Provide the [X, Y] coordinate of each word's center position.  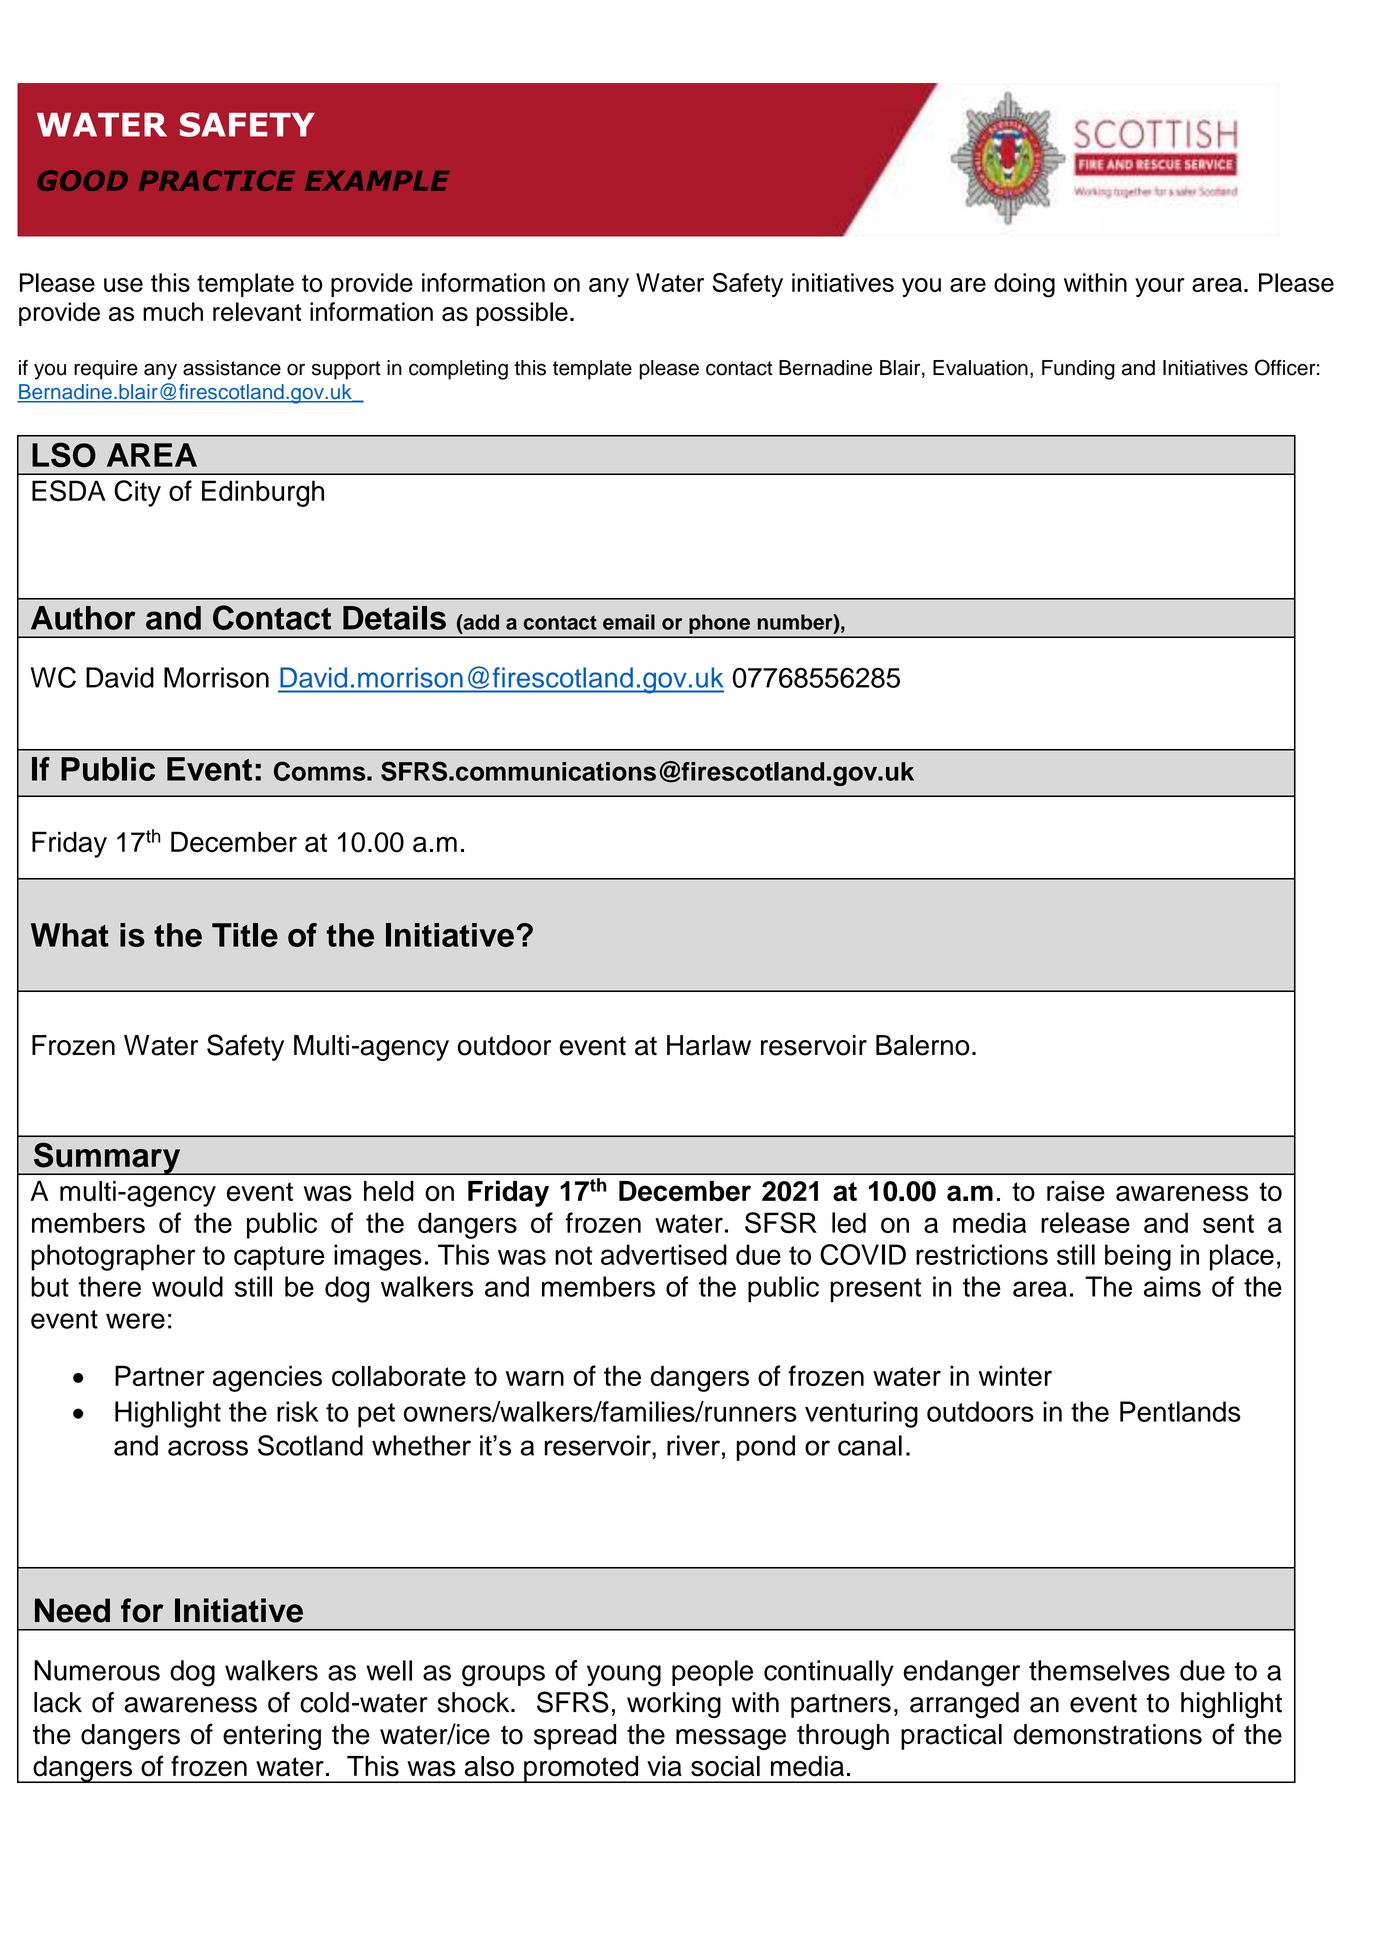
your [1160, 287]
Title [245, 935]
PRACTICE [217, 180]
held [389, 1191]
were [135, 1321]
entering [272, 1737]
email [629, 622]
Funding [1078, 370]
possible [522, 314]
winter [1015, 1375]
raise [1076, 1191]
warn [535, 1378]
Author [83, 618]
